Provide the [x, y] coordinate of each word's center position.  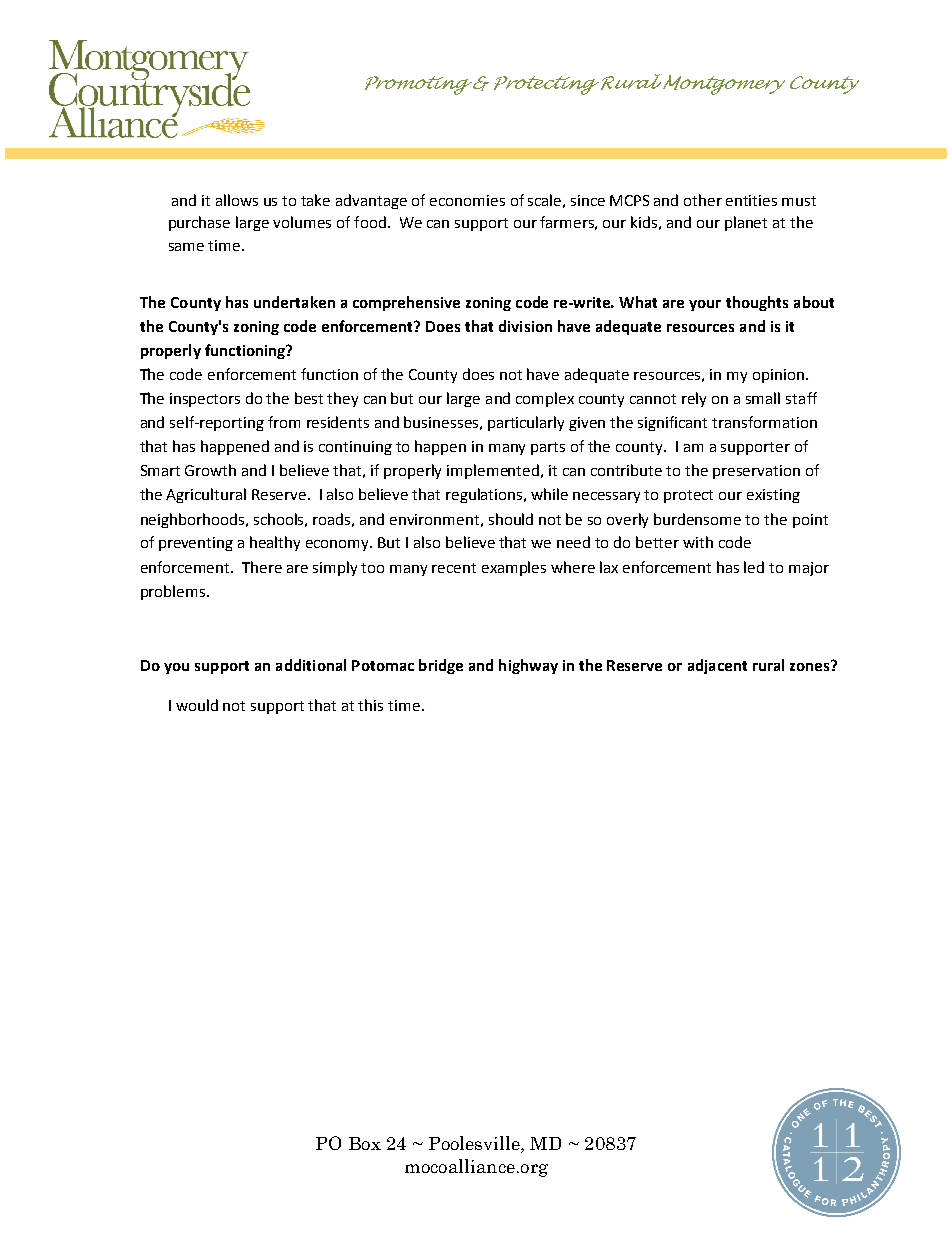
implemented [494, 471]
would [197, 705]
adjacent [717, 666]
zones [811, 666]
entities [751, 200]
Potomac [383, 665]
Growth [210, 470]
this [370, 705]
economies [467, 200]
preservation [756, 472]
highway [528, 666]
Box [365, 1143]
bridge [441, 666]
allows [237, 200]
